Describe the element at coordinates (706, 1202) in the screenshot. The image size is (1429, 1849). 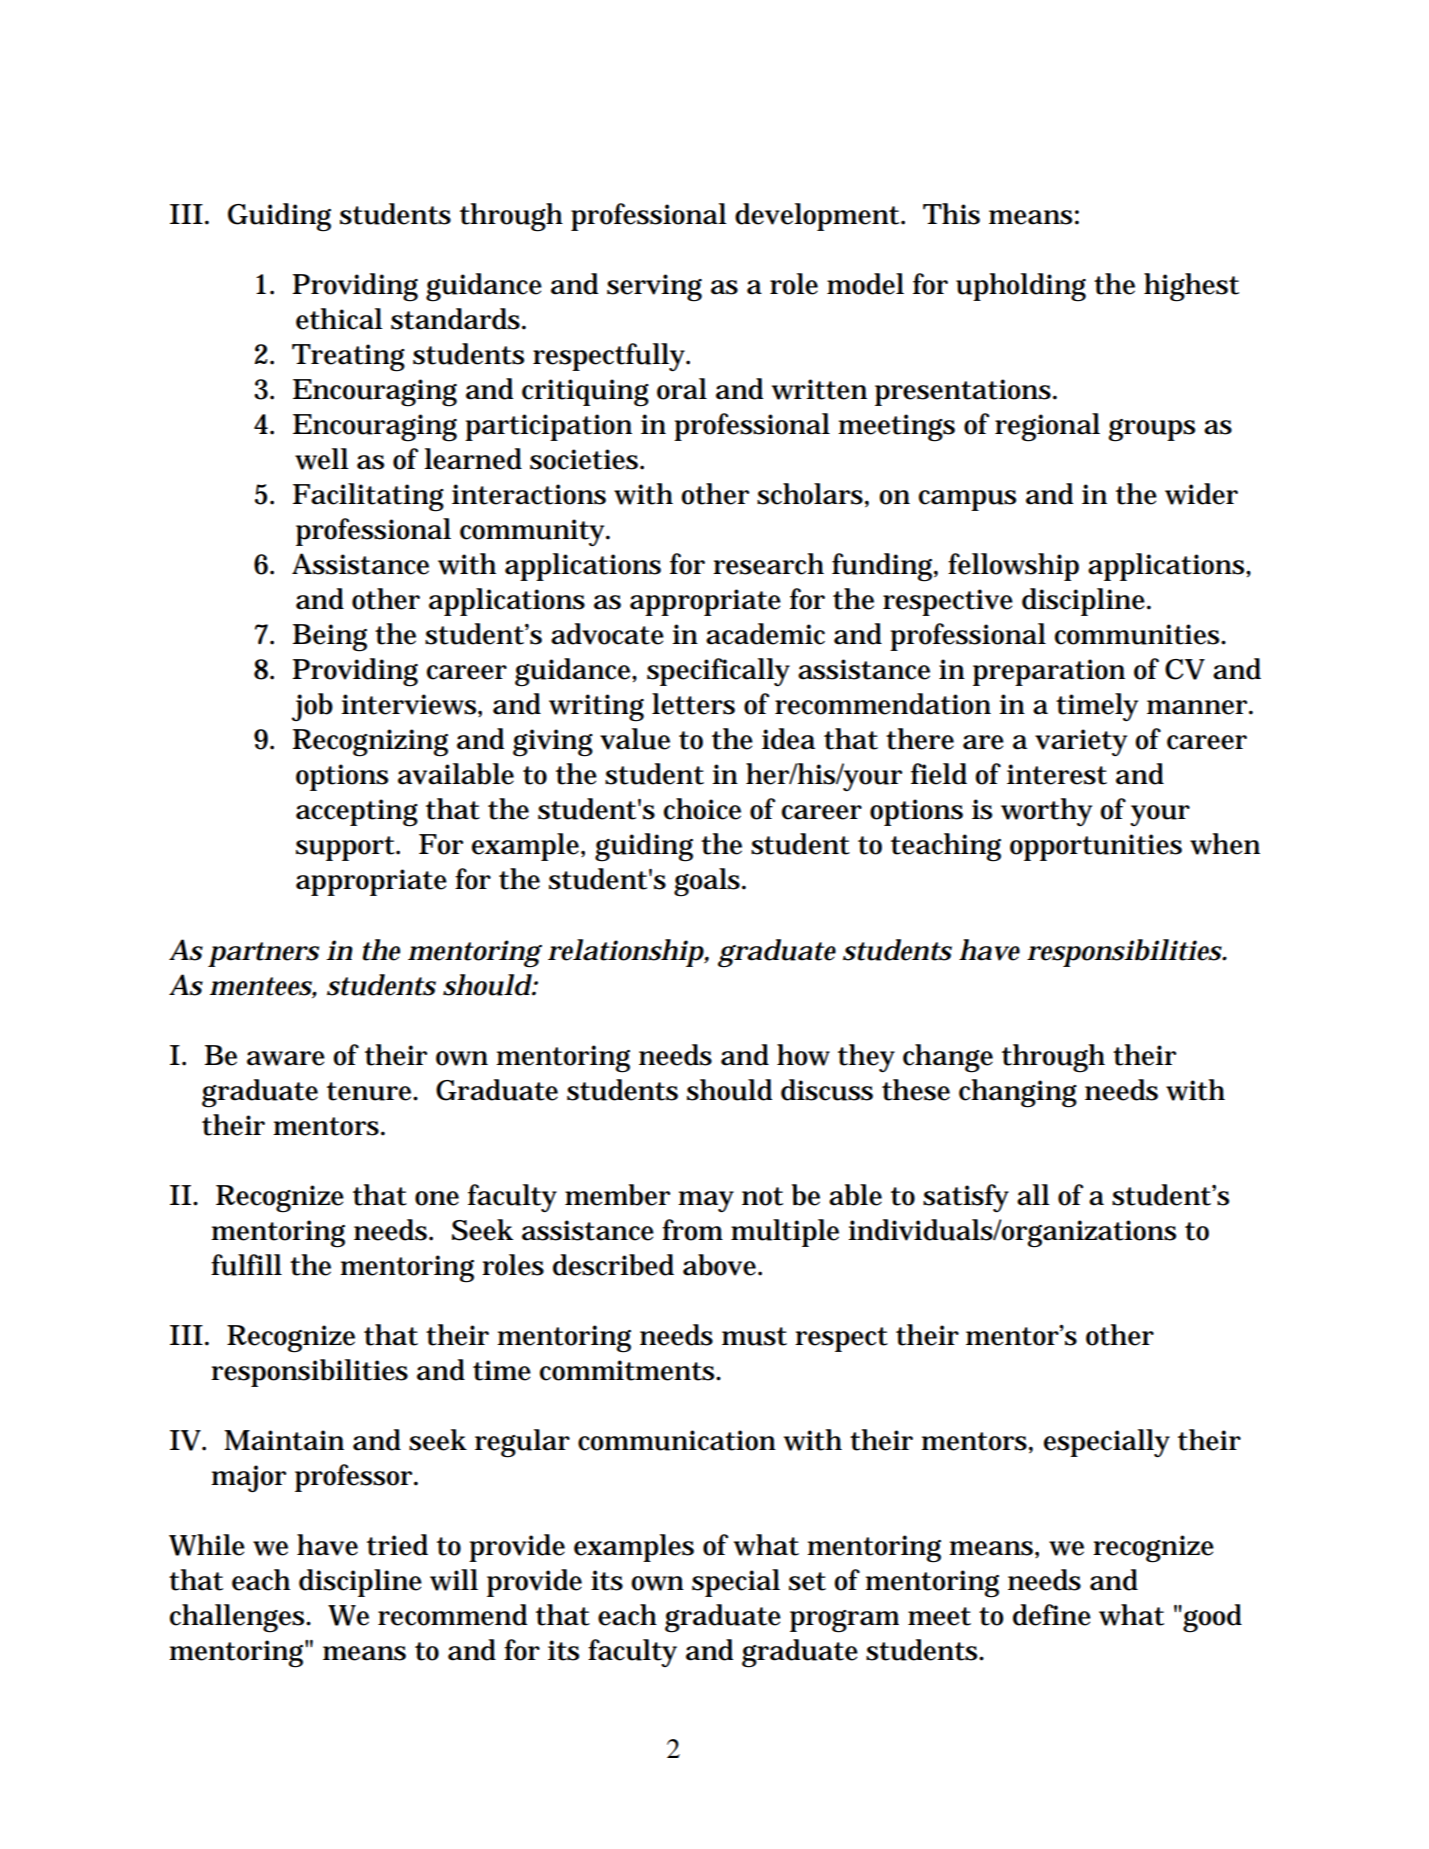
I see `may` at that location.
